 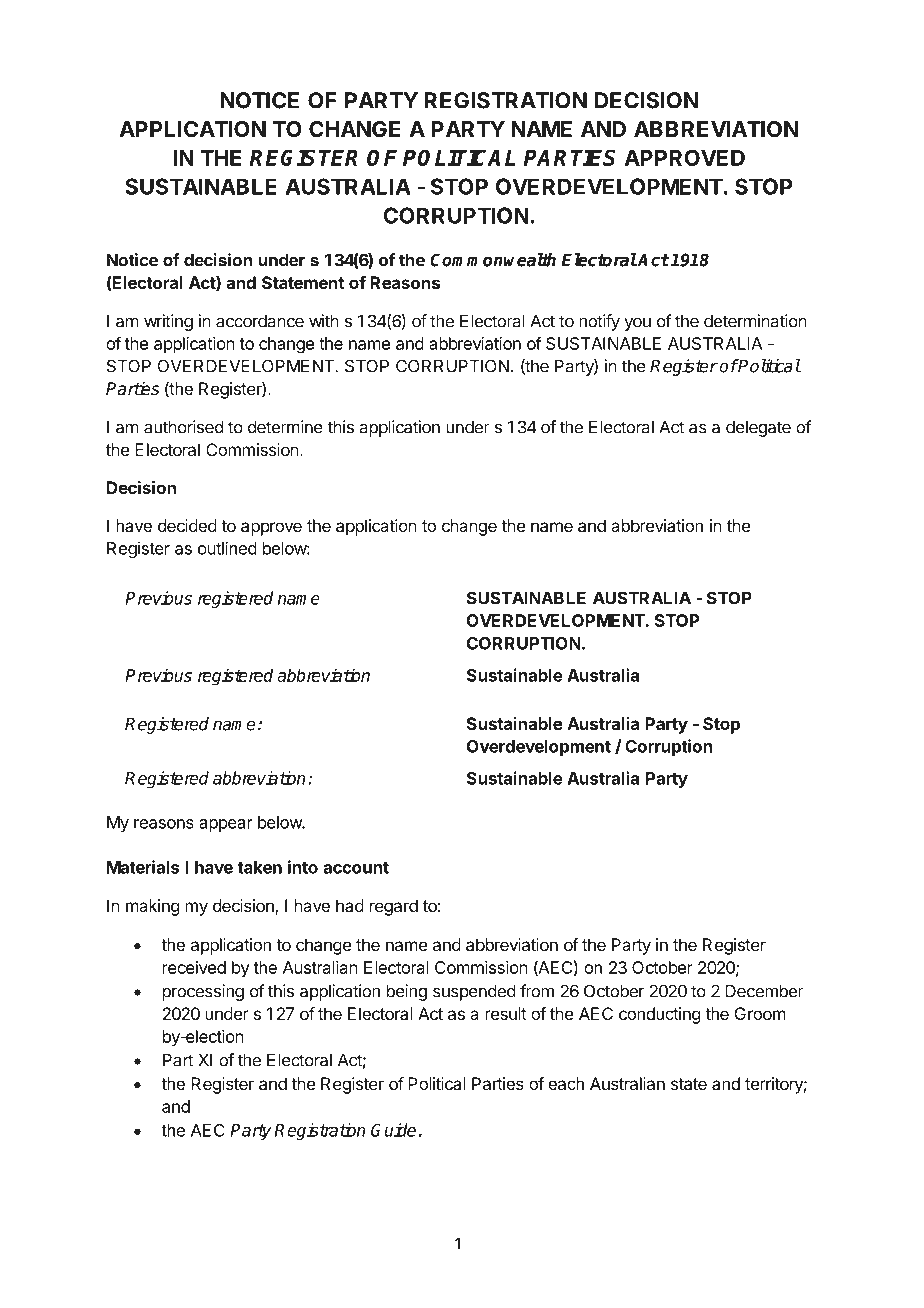 What do you see at coordinates (493, 260) in the page?
I see `Commonwealth` at bounding box center [493, 260].
